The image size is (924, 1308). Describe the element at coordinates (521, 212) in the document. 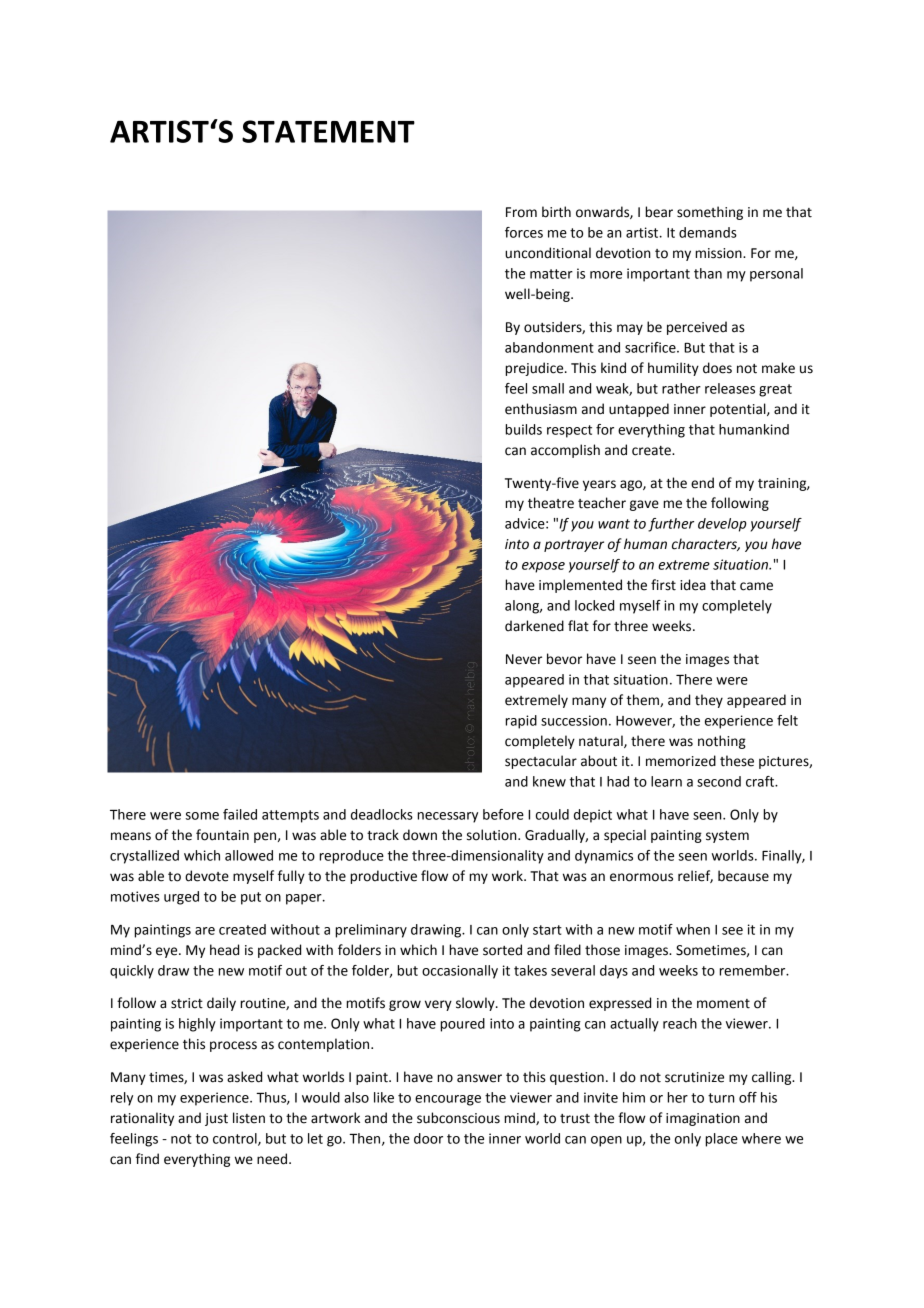

I see `From` at that location.
